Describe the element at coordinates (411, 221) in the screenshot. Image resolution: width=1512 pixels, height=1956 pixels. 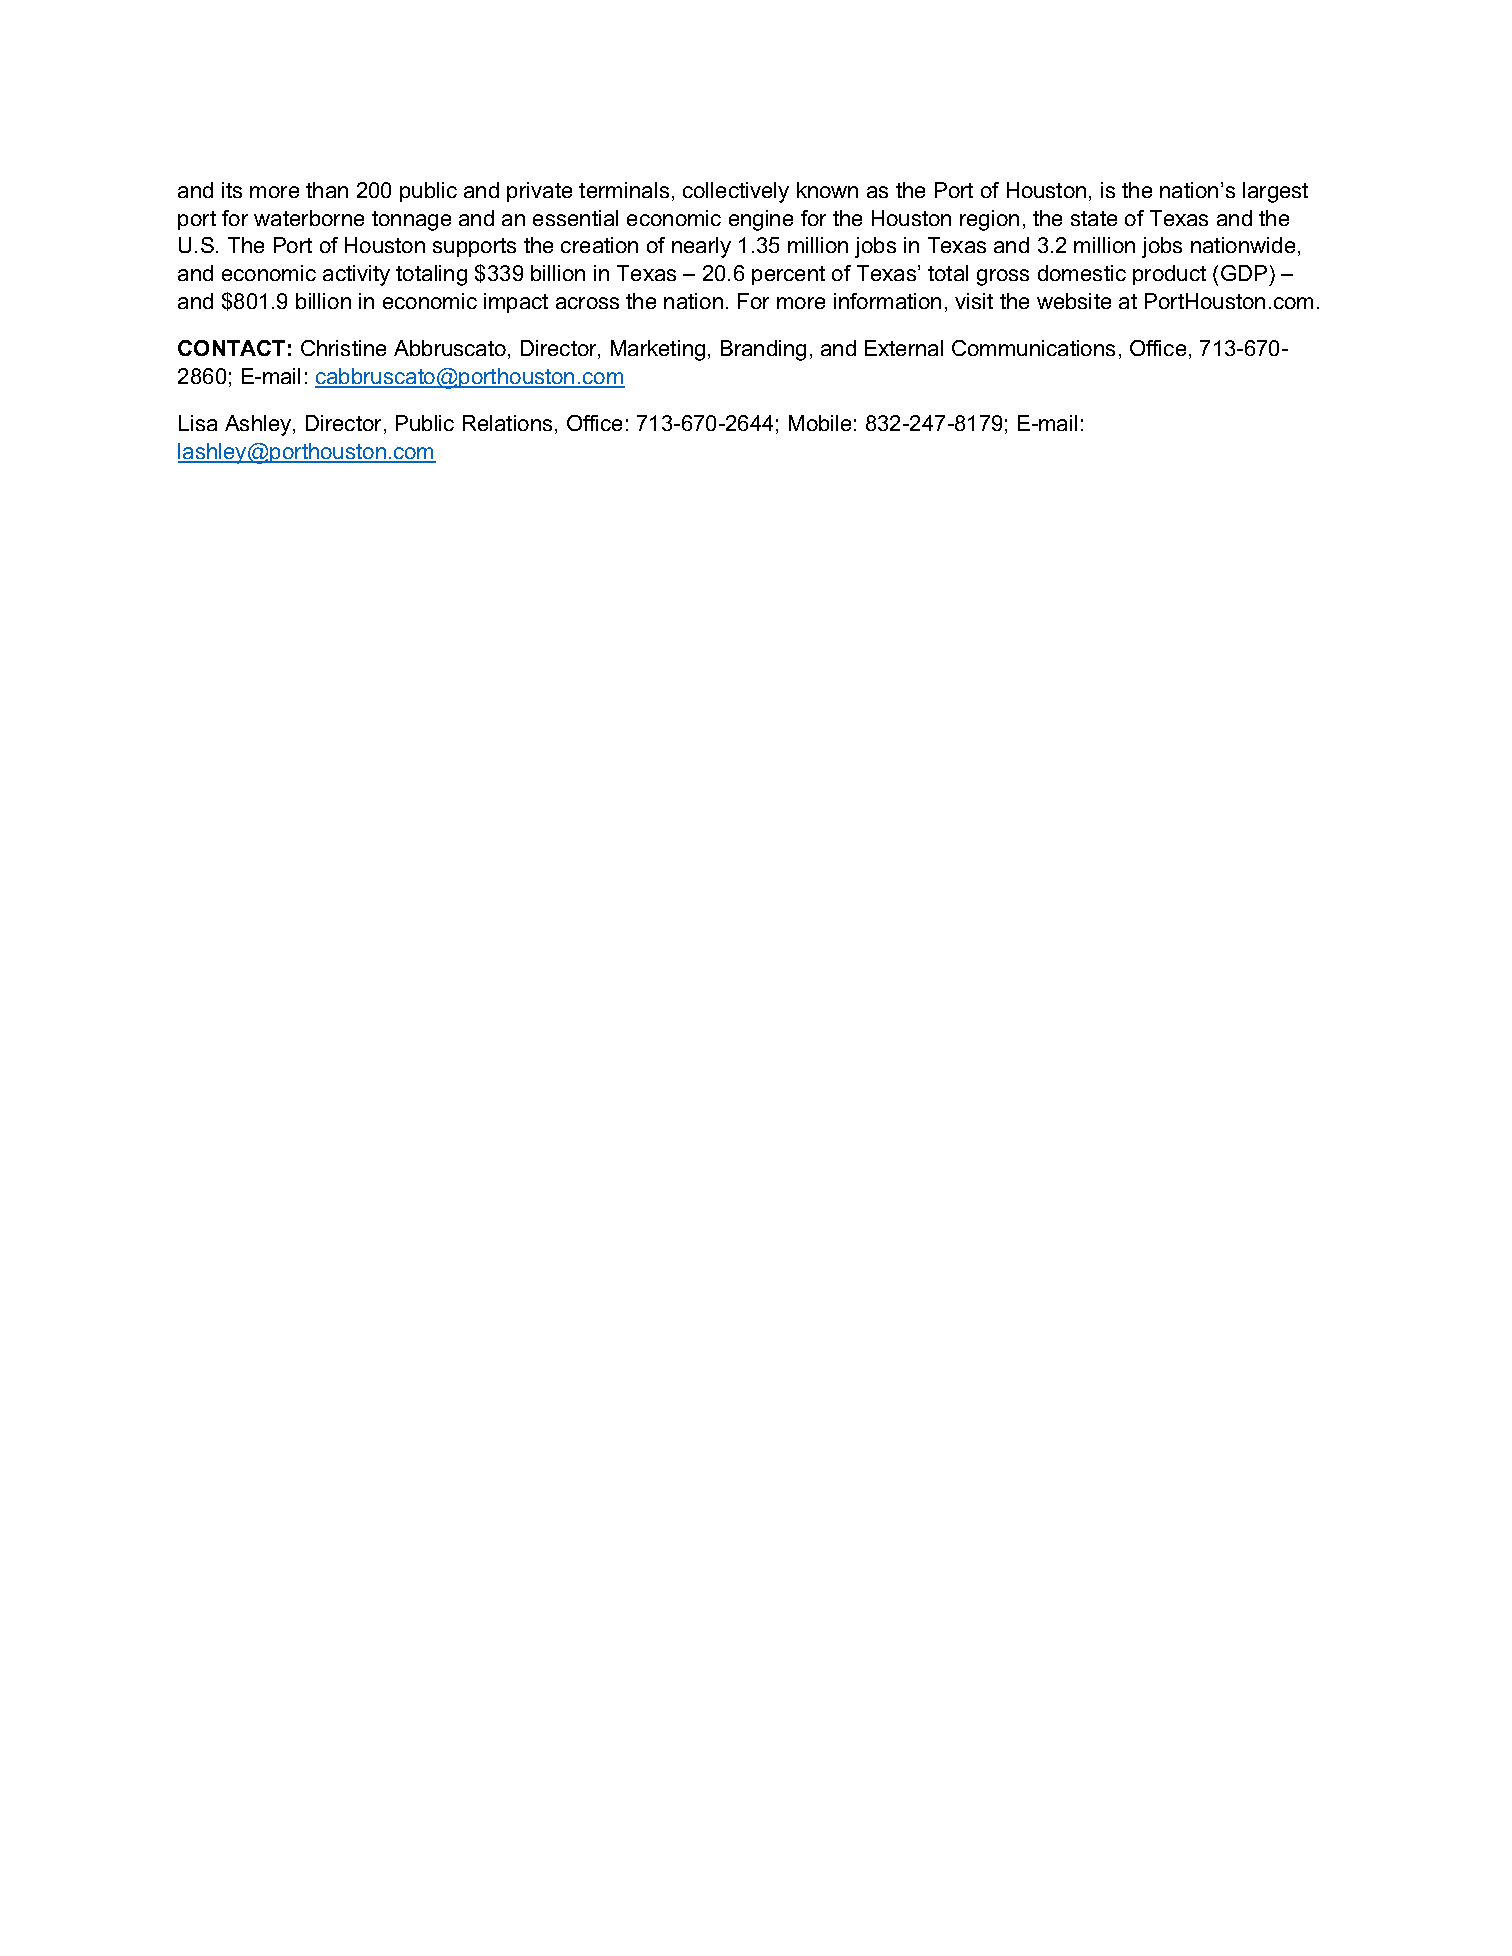
I see `tonnage` at that location.
